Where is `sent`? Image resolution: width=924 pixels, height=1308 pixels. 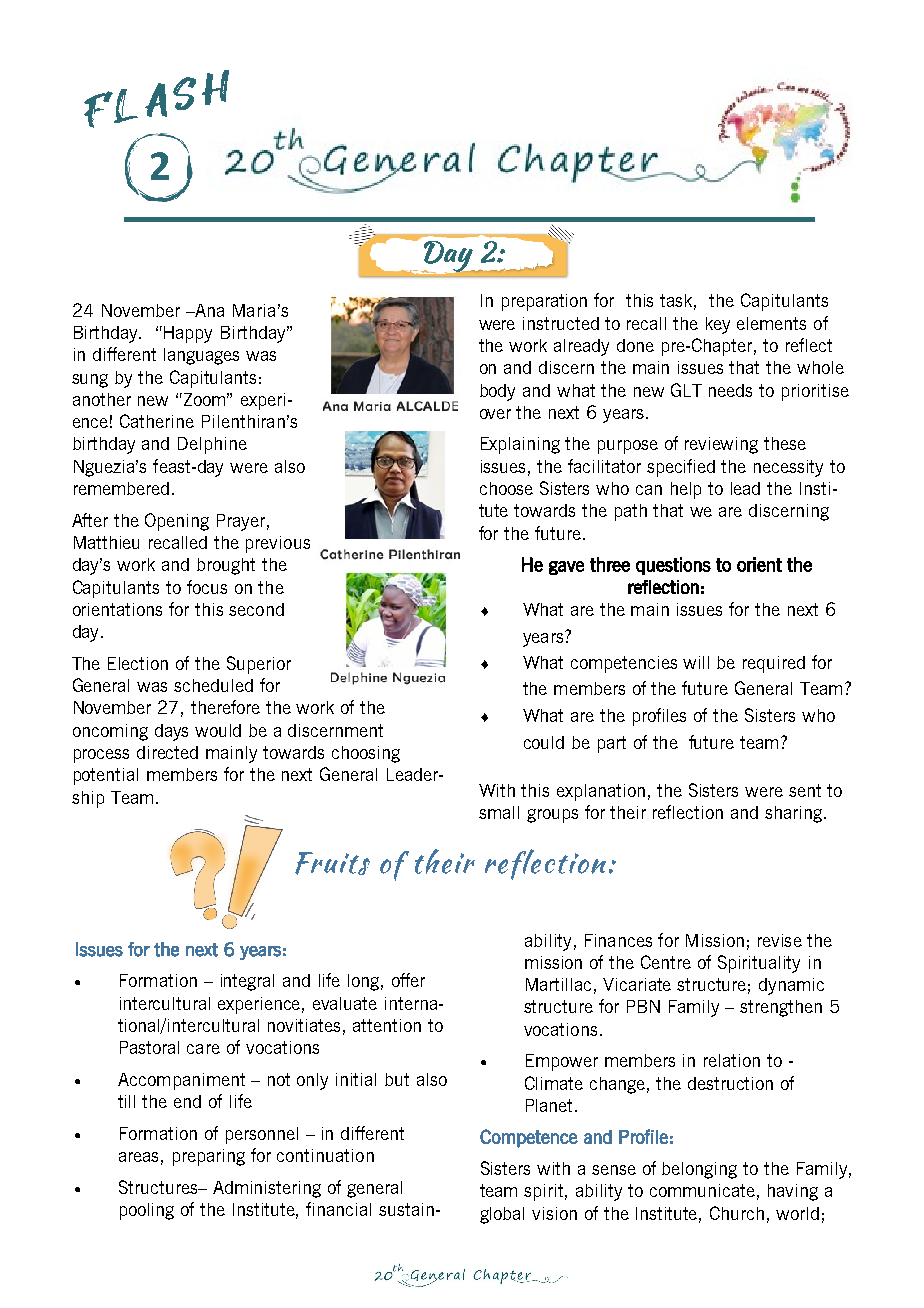
sent is located at coordinates (805, 790).
